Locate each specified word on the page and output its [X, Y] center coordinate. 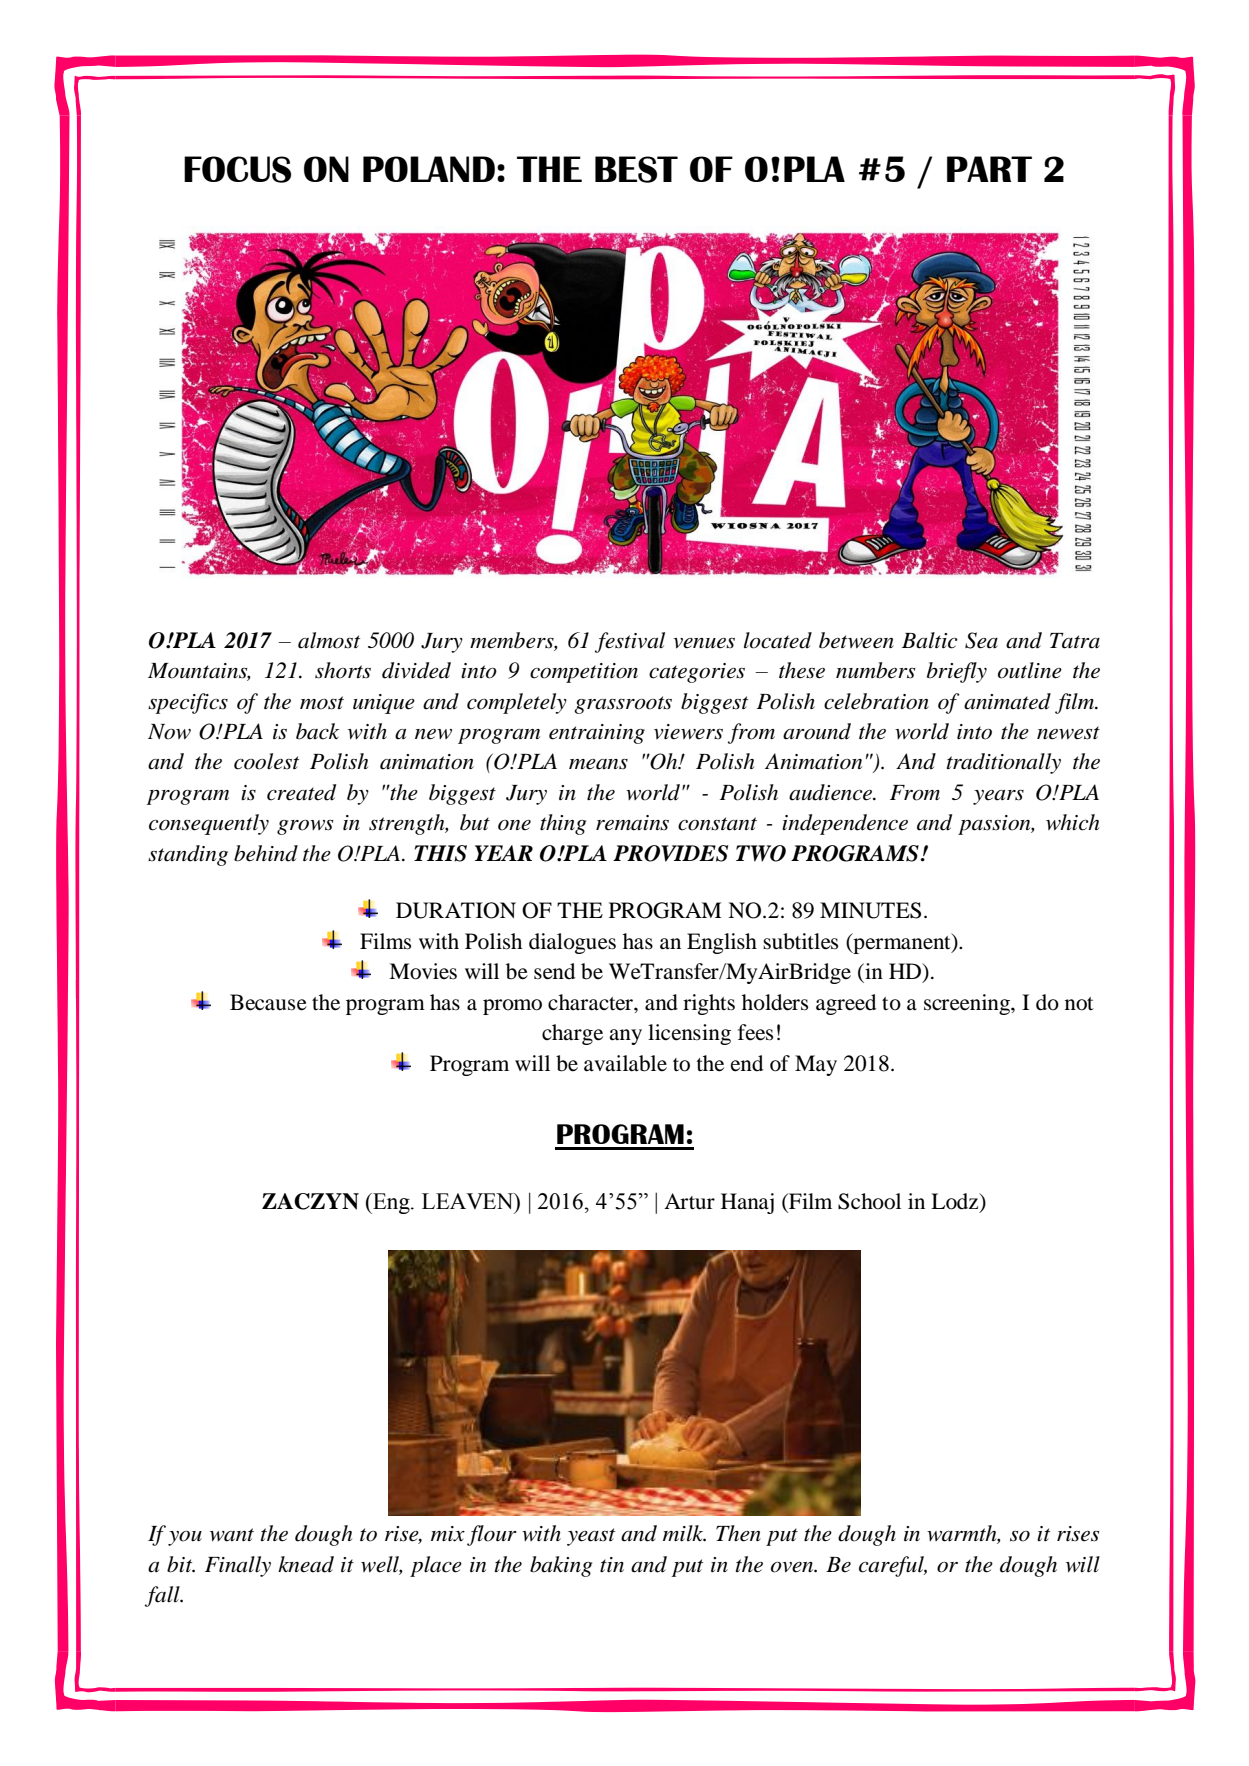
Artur [689, 1201]
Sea [981, 640]
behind [266, 853]
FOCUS [237, 169]
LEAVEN [469, 1201]
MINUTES [870, 910]
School [869, 1201]
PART [989, 169]
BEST [636, 169]
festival [630, 642]
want [232, 1535]
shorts [343, 670]
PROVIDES [670, 853]
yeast [591, 1537]
